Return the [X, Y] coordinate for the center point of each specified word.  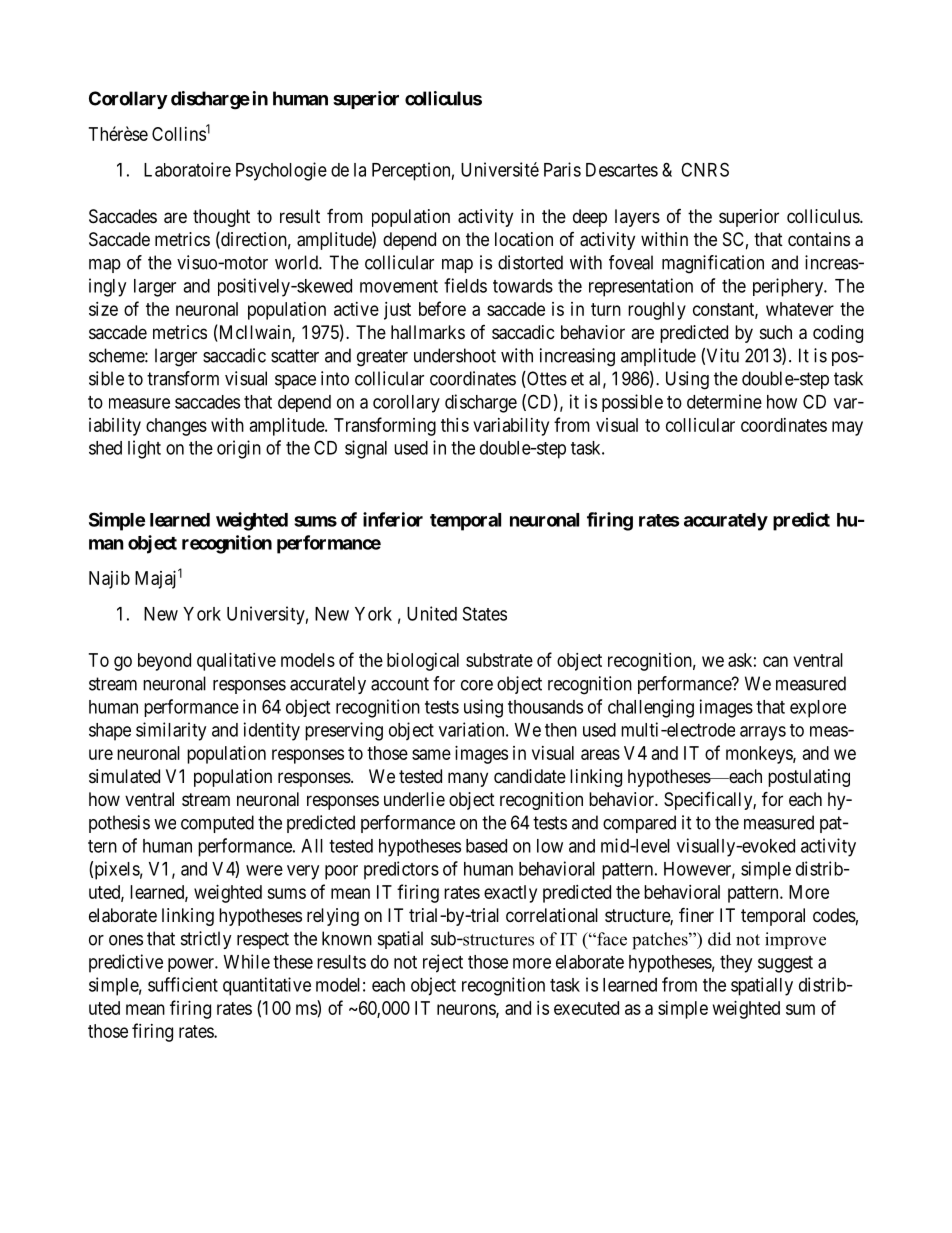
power [192, 965]
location [524, 239]
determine [724, 401]
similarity [171, 731]
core [477, 685]
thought [221, 218]
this [455, 425]
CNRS [705, 169]
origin [239, 449]
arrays [763, 733]
